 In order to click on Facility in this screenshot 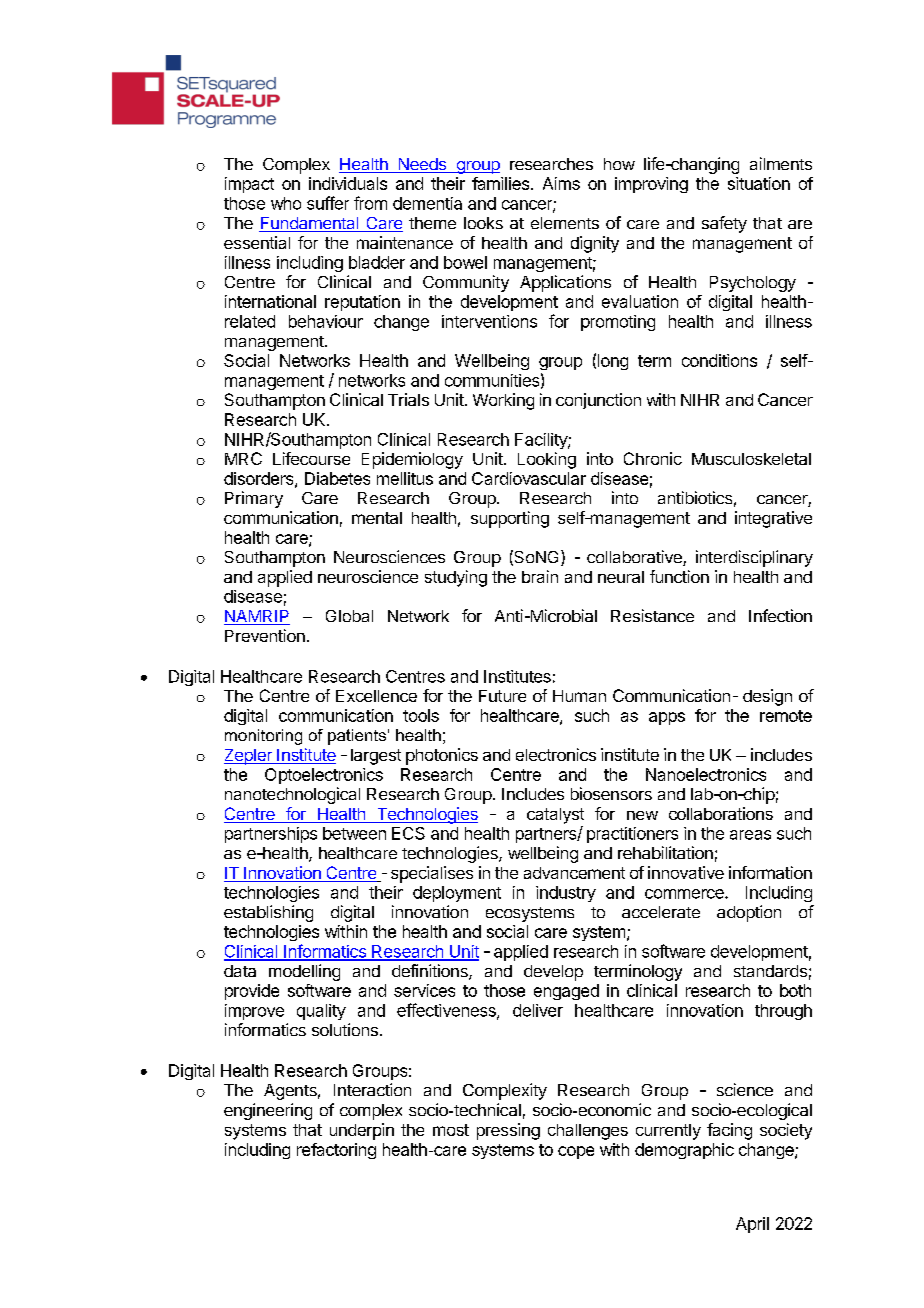, I will do `click(542, 441)`.
